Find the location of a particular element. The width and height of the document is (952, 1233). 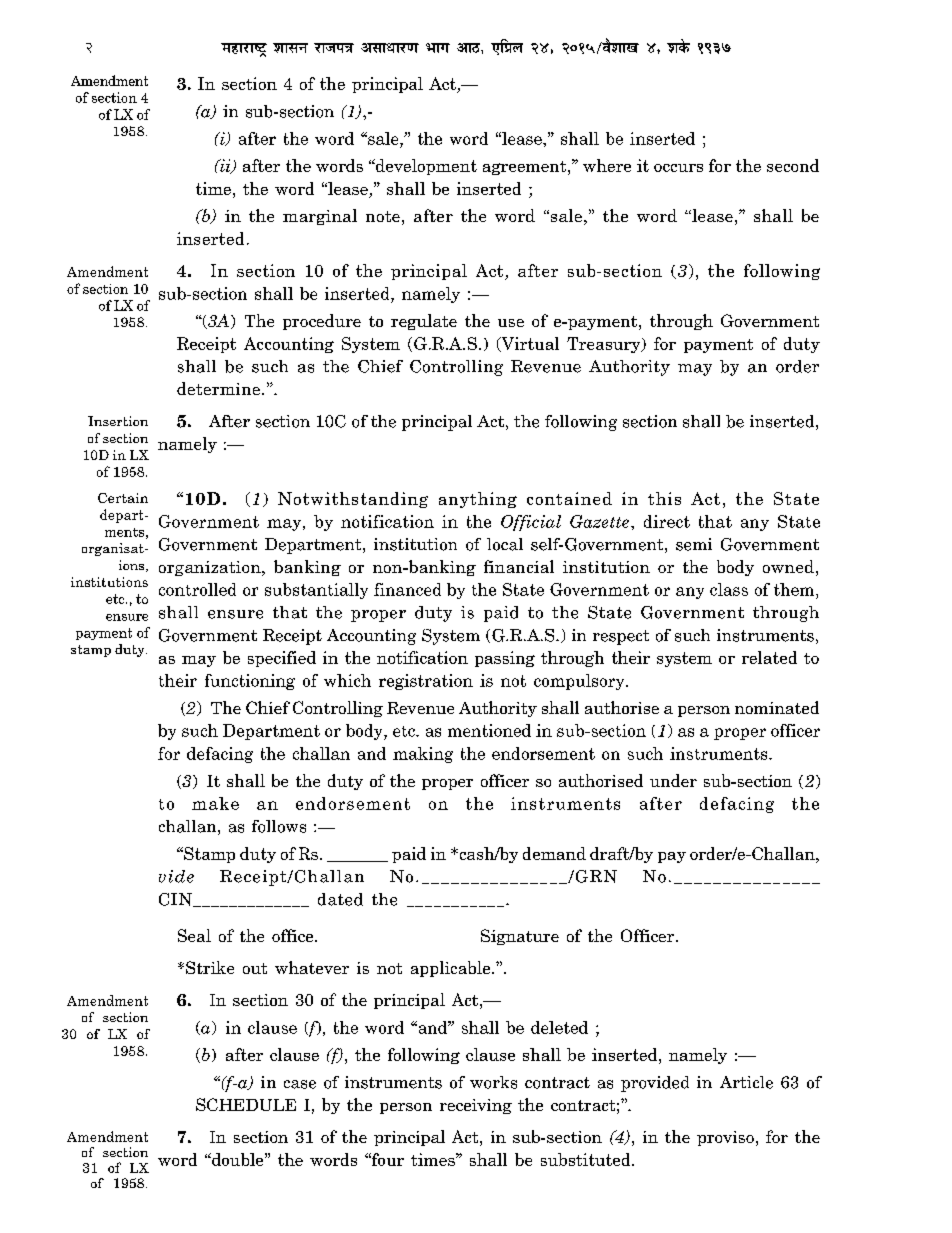

development is located at coordinates (425, 167).
